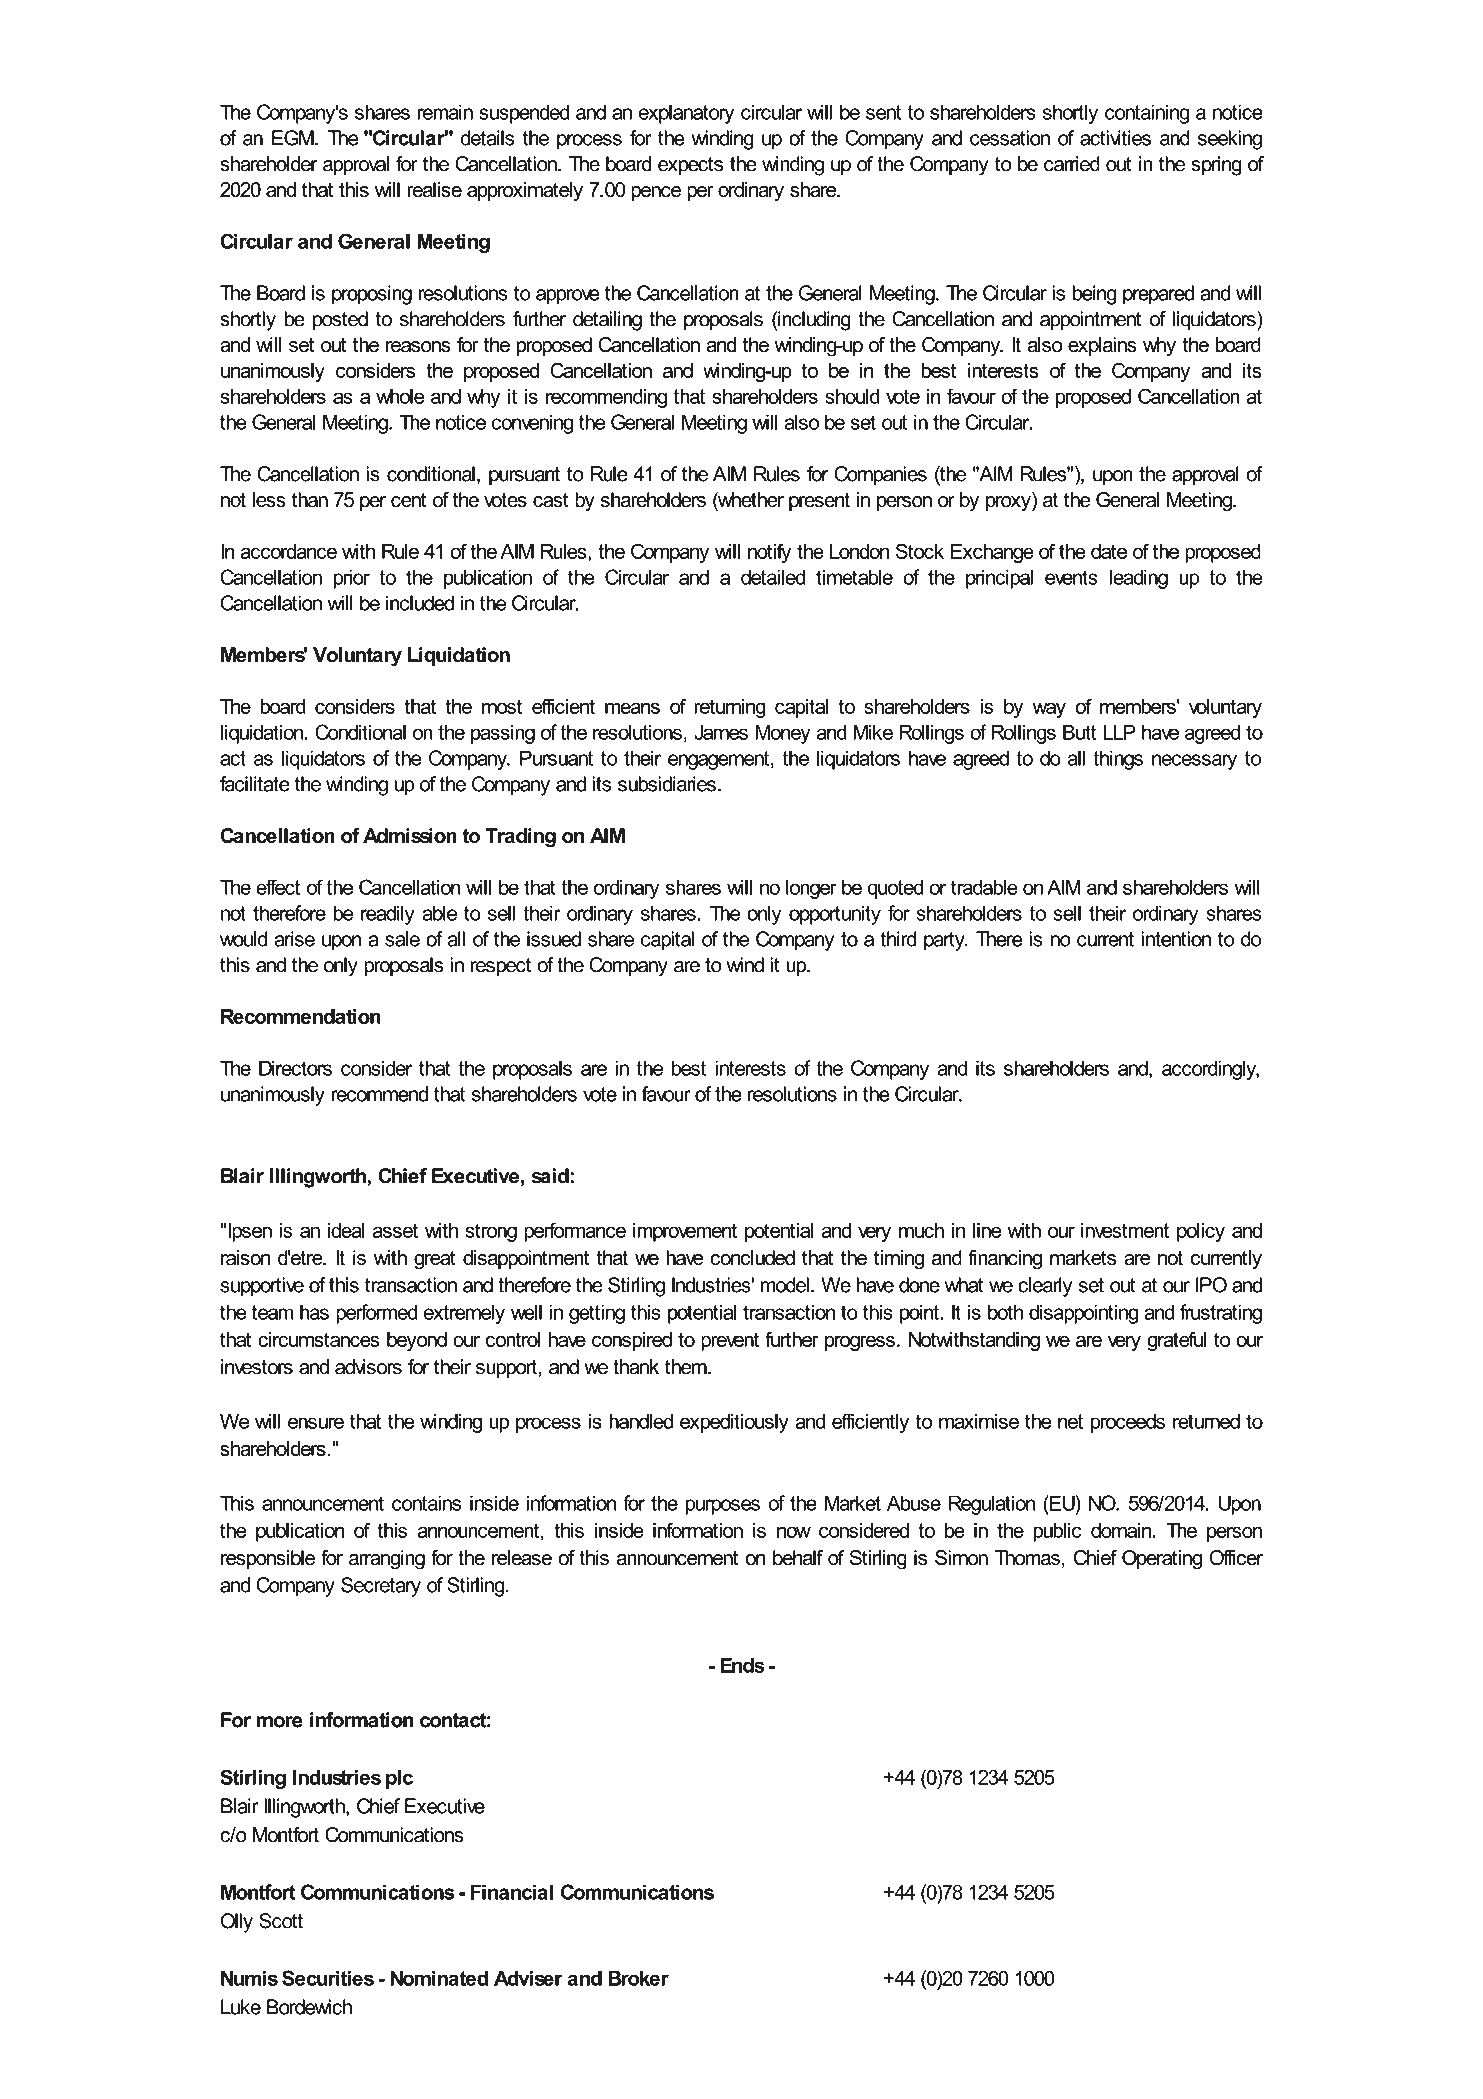 The width and height of the screenshot is (1483, 2099). I want to click on notify, so click(769, 553).
